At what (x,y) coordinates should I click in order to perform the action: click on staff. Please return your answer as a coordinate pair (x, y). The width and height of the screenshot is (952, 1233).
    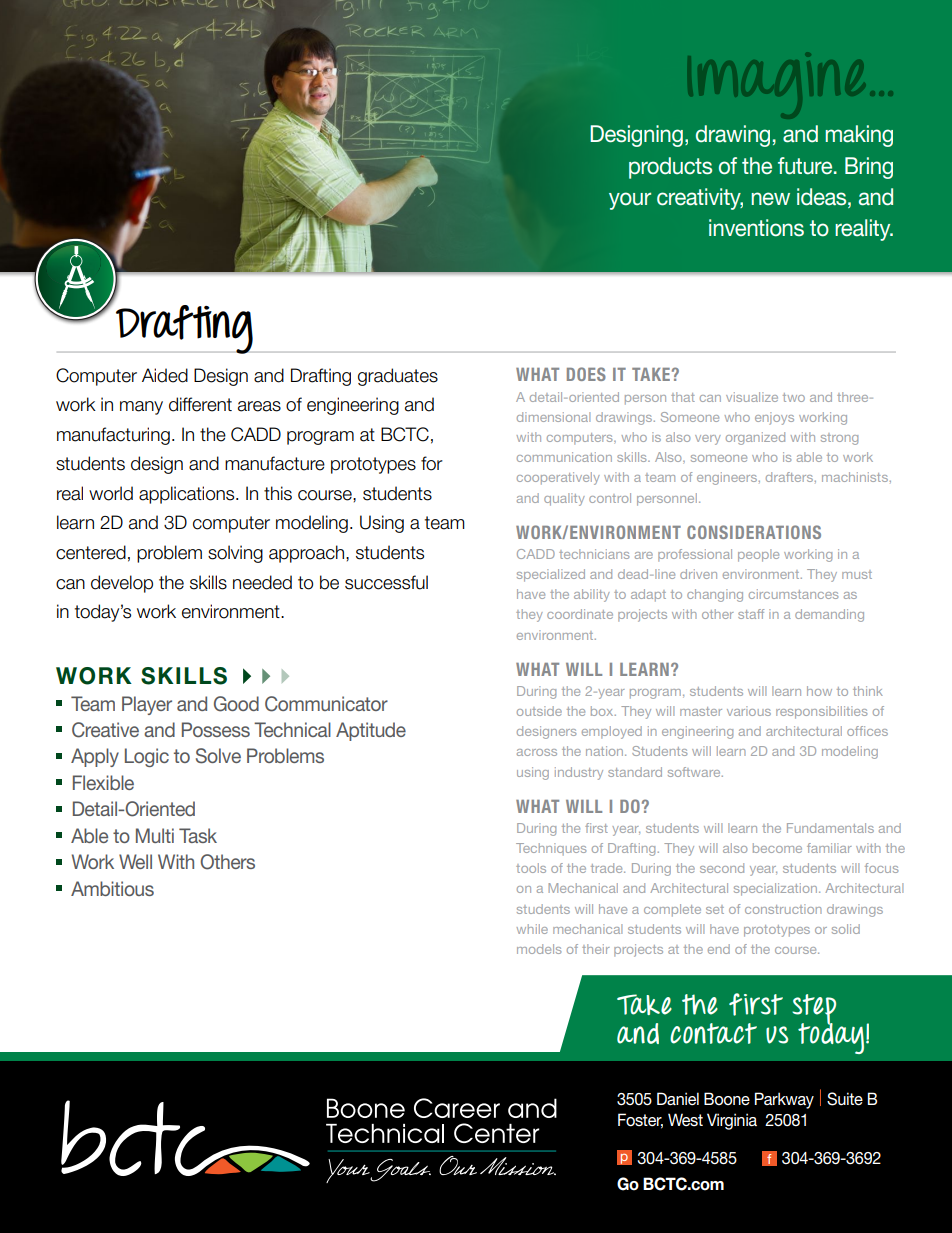
    Looking at the image, I should click on (751, 614).
